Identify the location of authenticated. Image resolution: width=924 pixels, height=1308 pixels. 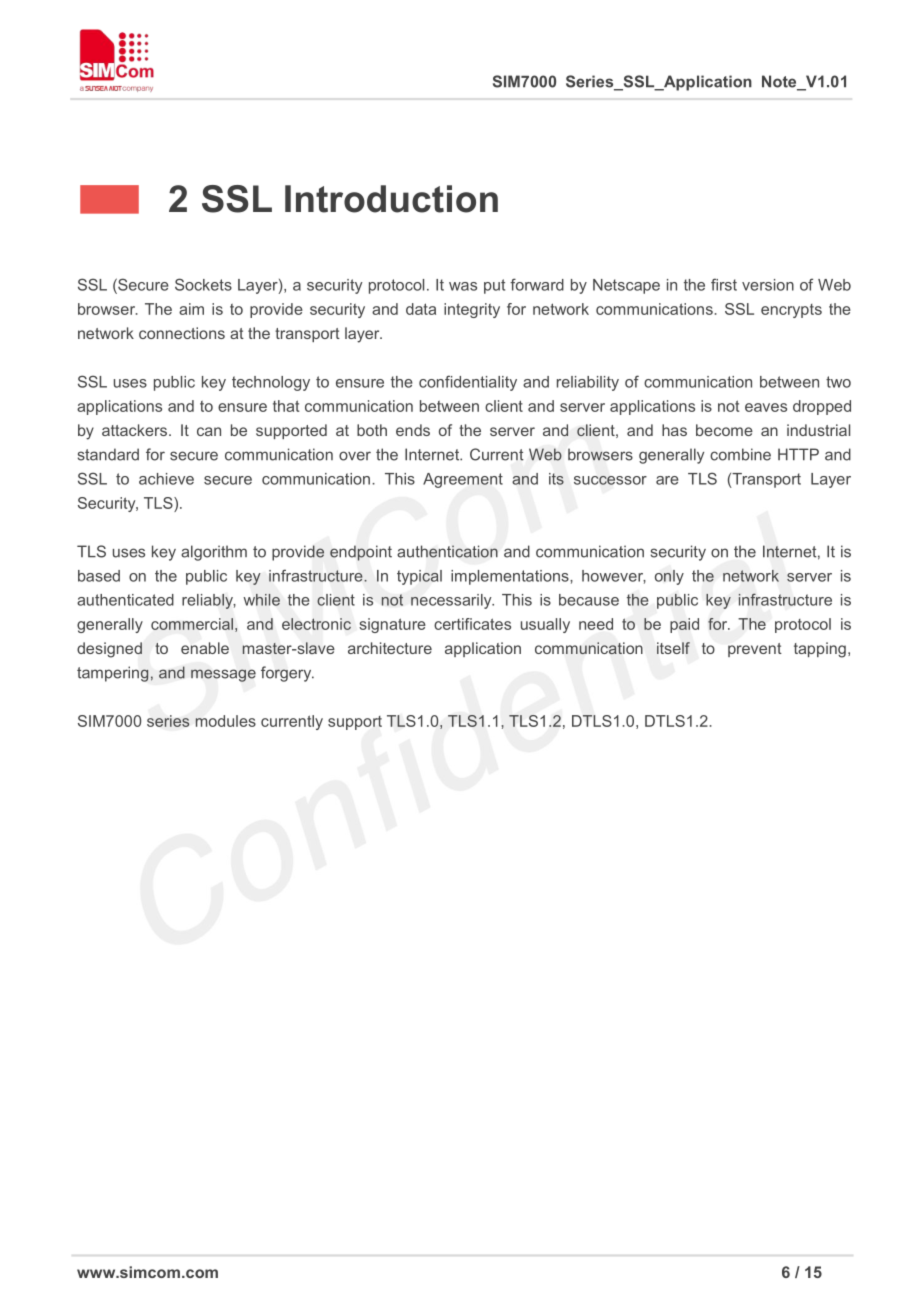
(125, 600).
